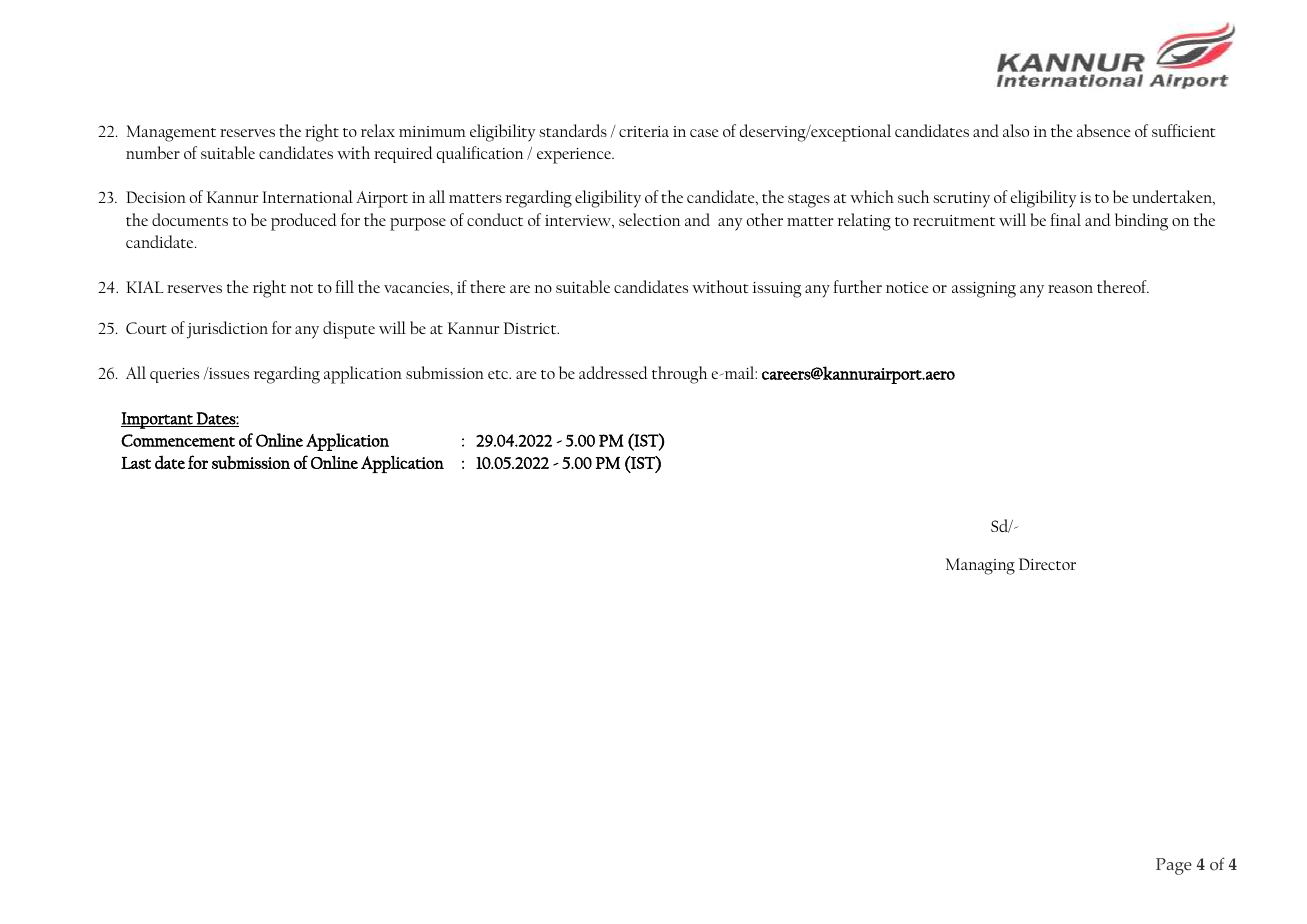 This screenshot has width=1307, height=924. I want to click on Management, so click(171, 133).
